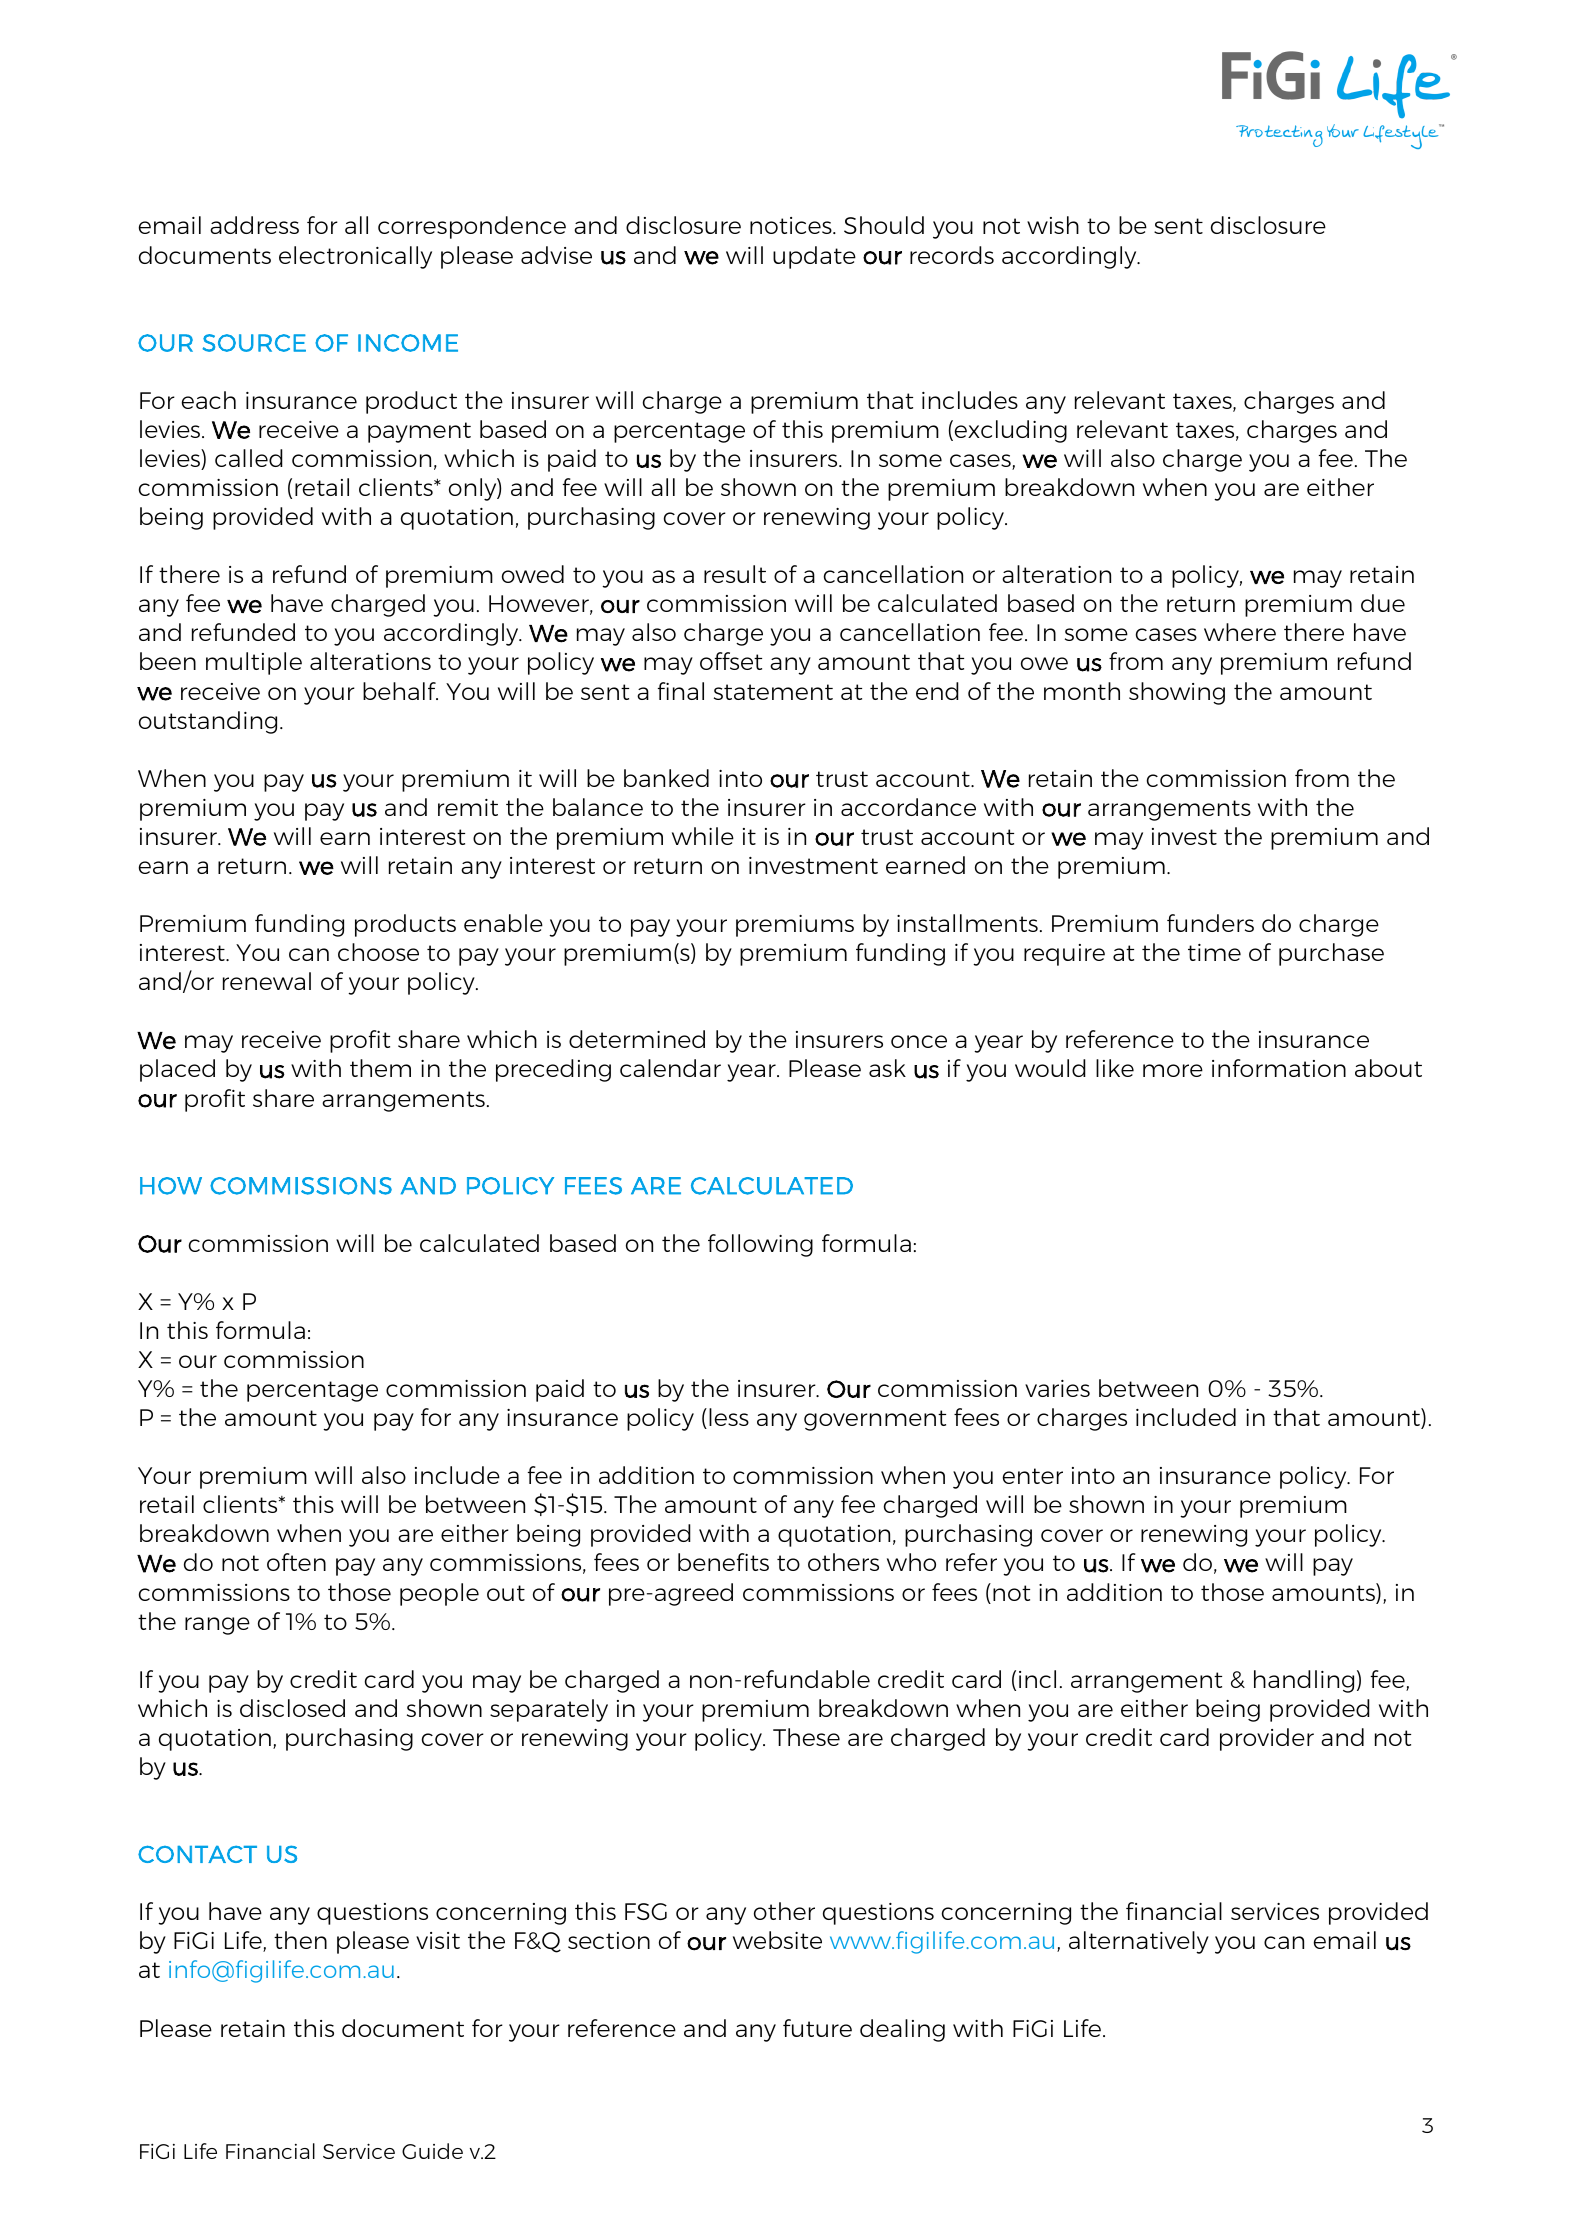 The image size is (1577, 2232). What do you see at coordinates (355, 257) in the page?
I see `electronically` at bounding box center [355, 257].
